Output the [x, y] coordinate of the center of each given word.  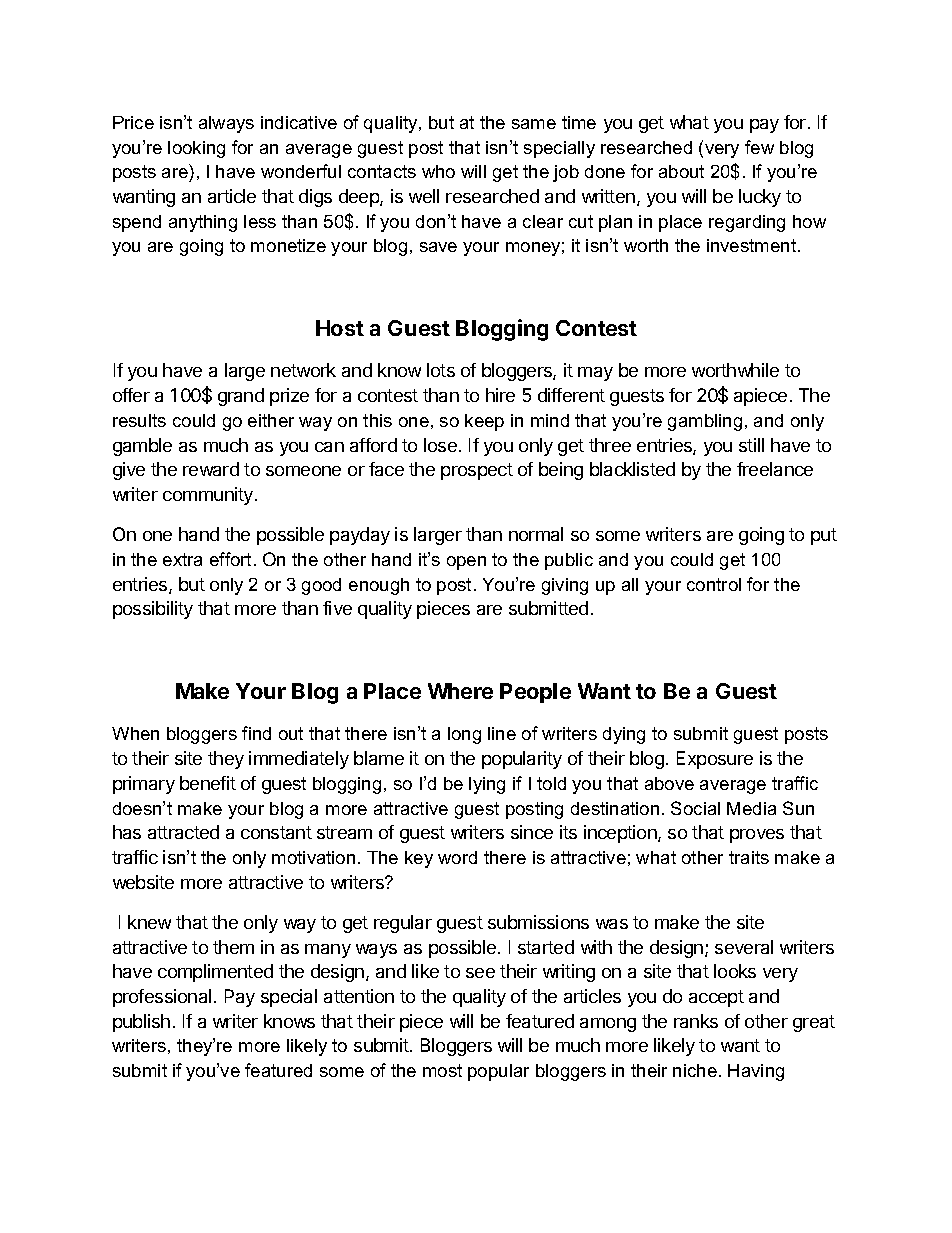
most [442, 1070]
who [438, 171]
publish [141, 1023]
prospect [477, 471]
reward [211, 469]
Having [756, 1072]
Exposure [715, 760]
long [464, 735]
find [256, 733]
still [751, 445]
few [759, 147]
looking [196, 149]
